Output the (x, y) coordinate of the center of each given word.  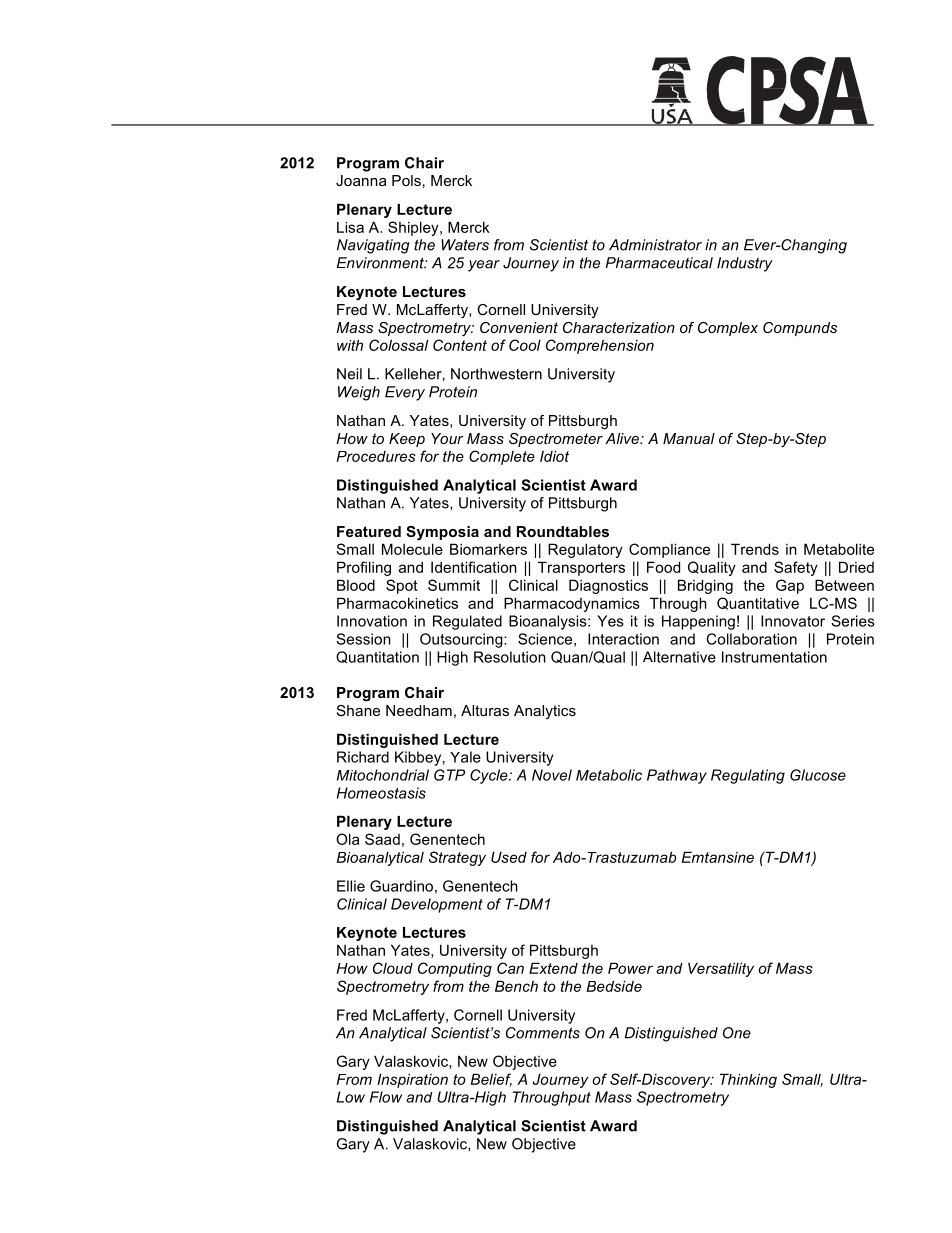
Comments (543, 1033)
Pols (406, 180)
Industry (745, 264)
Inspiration (412, 1080)
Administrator (655, 245)
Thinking (748, 1080)
